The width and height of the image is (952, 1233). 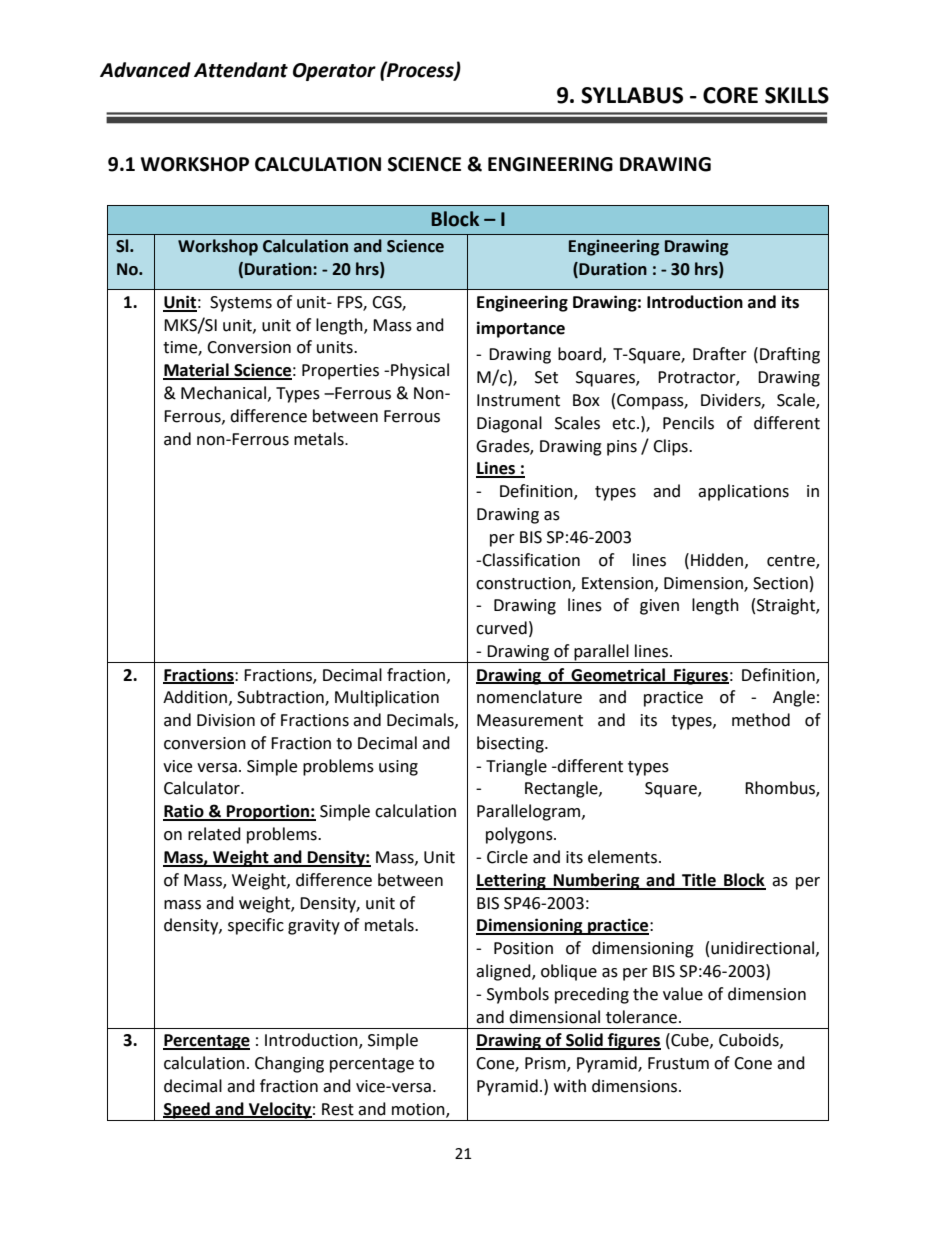 I want to click on Measurement, so click(x=530, y=720).
